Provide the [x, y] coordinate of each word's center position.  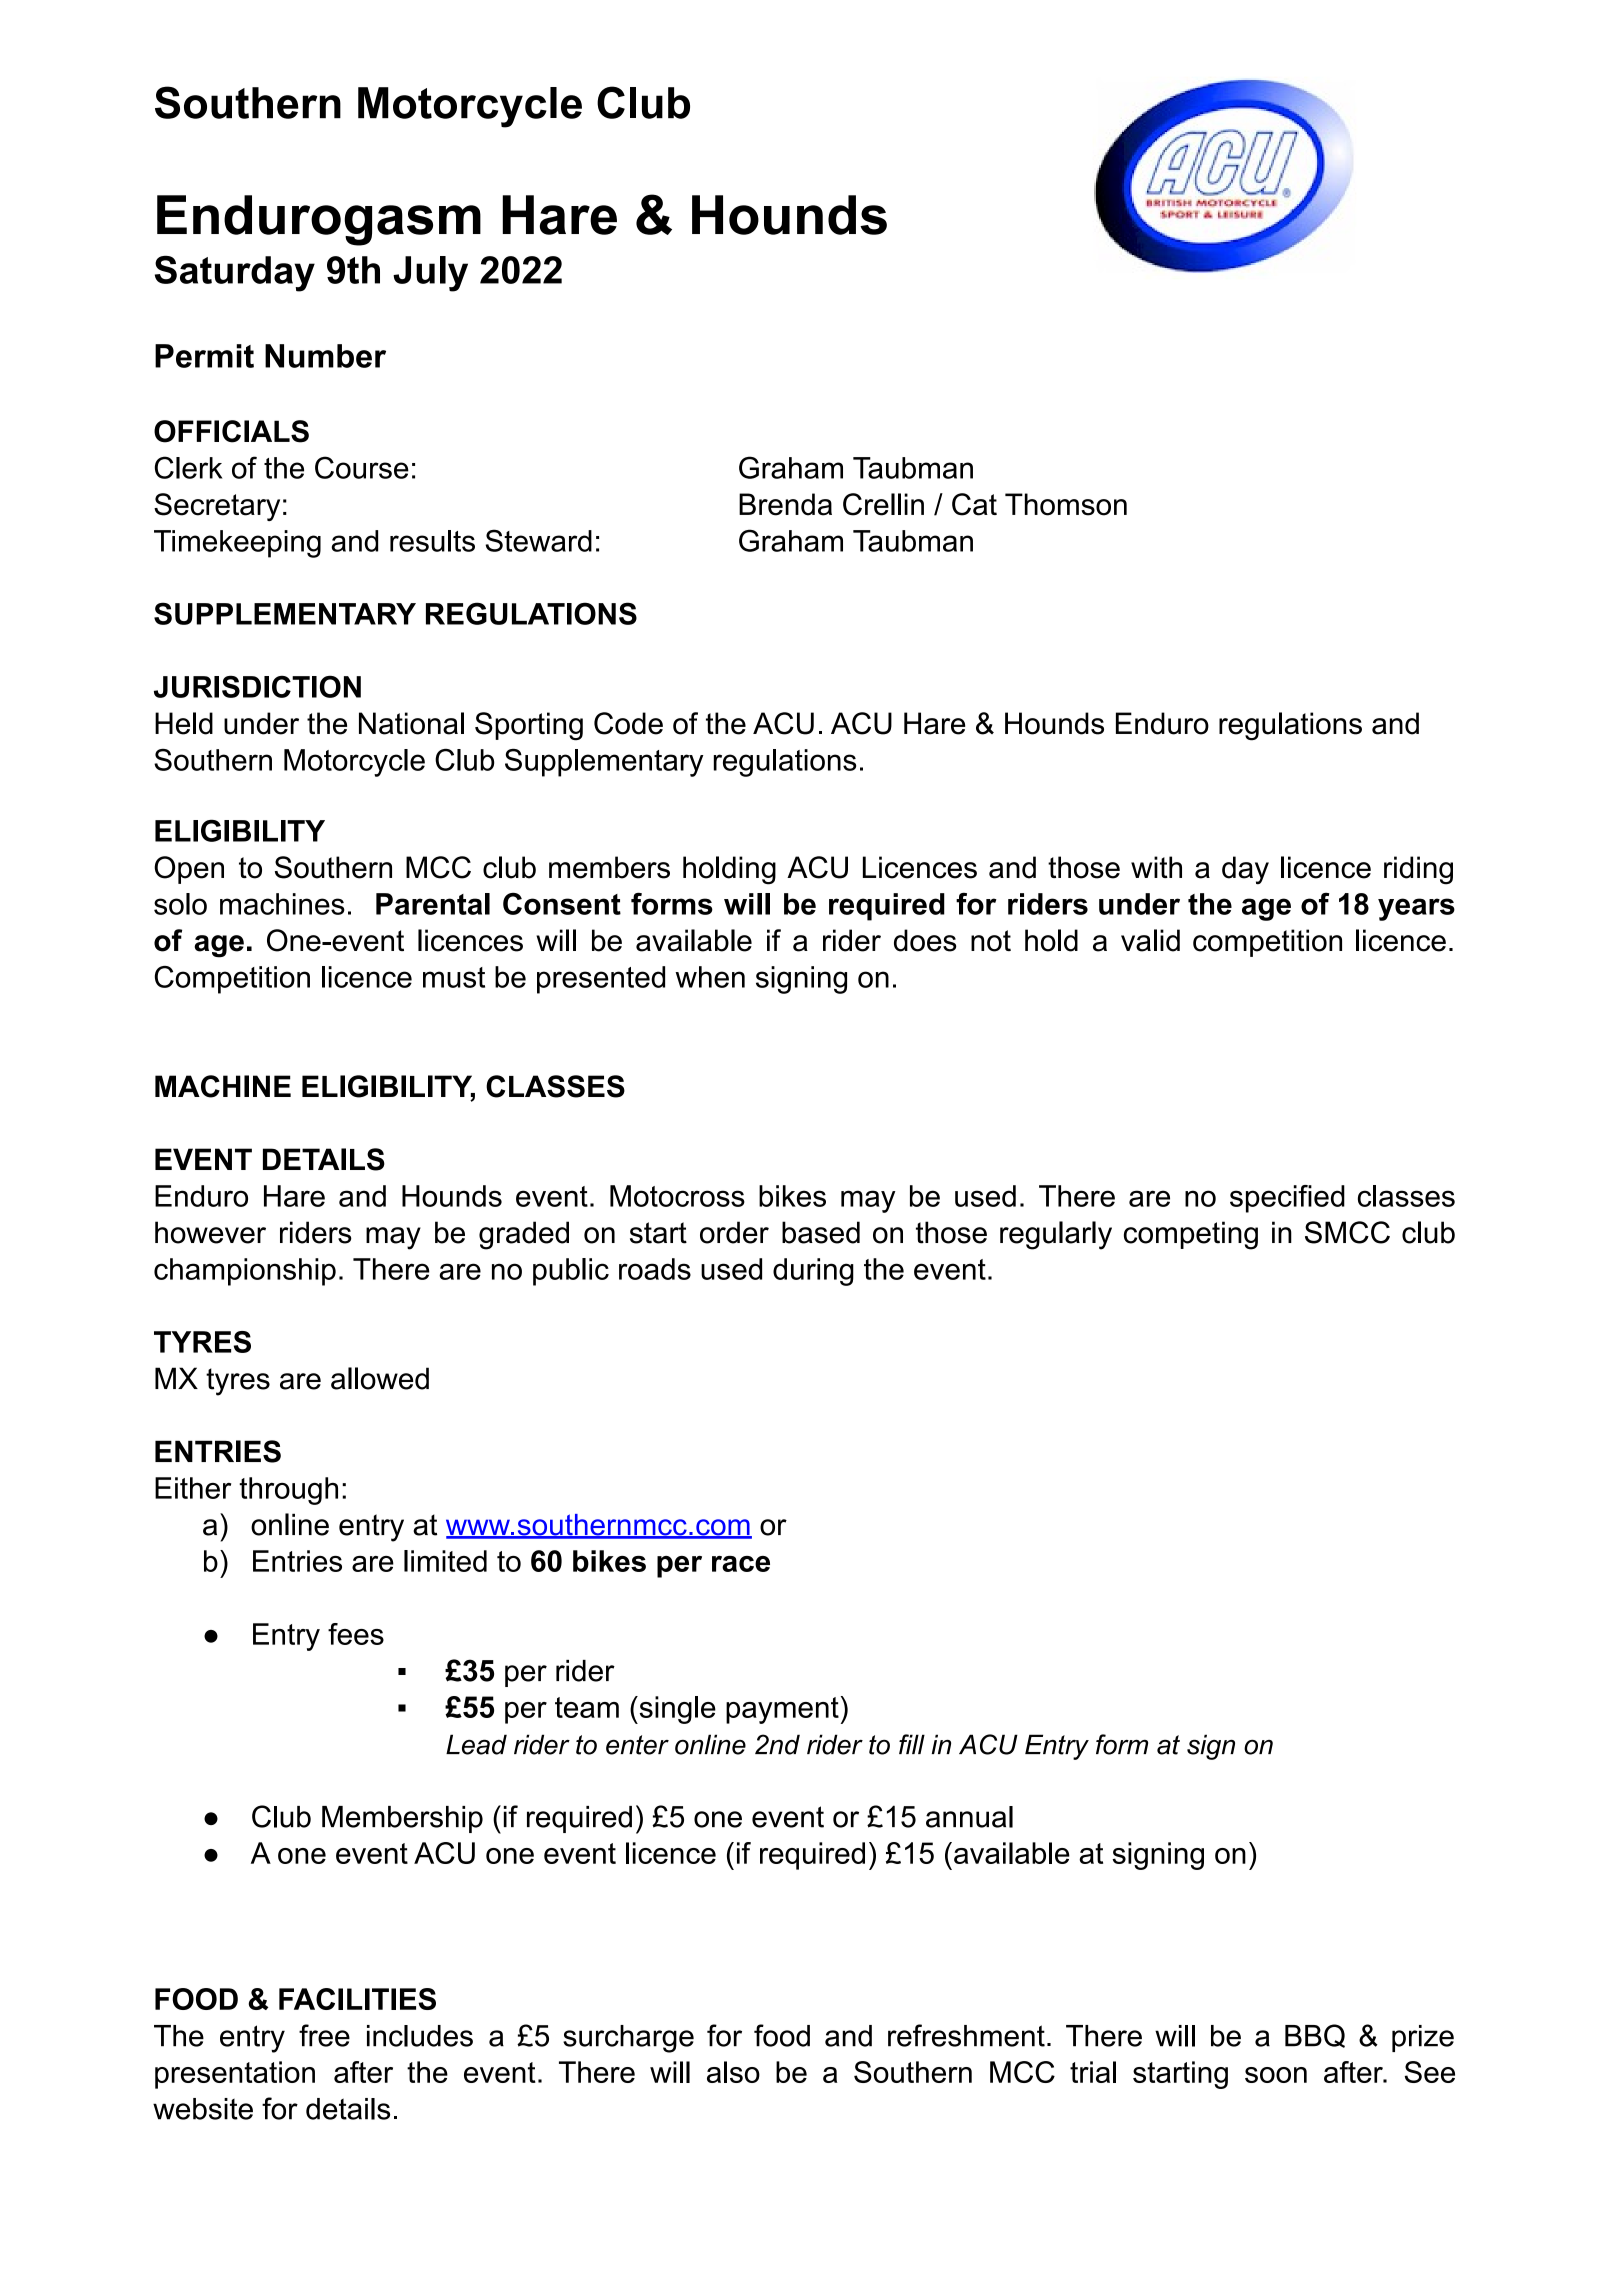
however [210, 1232]
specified [1287, 1199]
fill [912, 1744]
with [1156, 867]
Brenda [785, 504]
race [741, 1564]
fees [356, 1634]
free [324, 2035]
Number [325, 356]
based [821, 1232]
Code [628, 723]
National [411, 723]
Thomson [1066, 504]
